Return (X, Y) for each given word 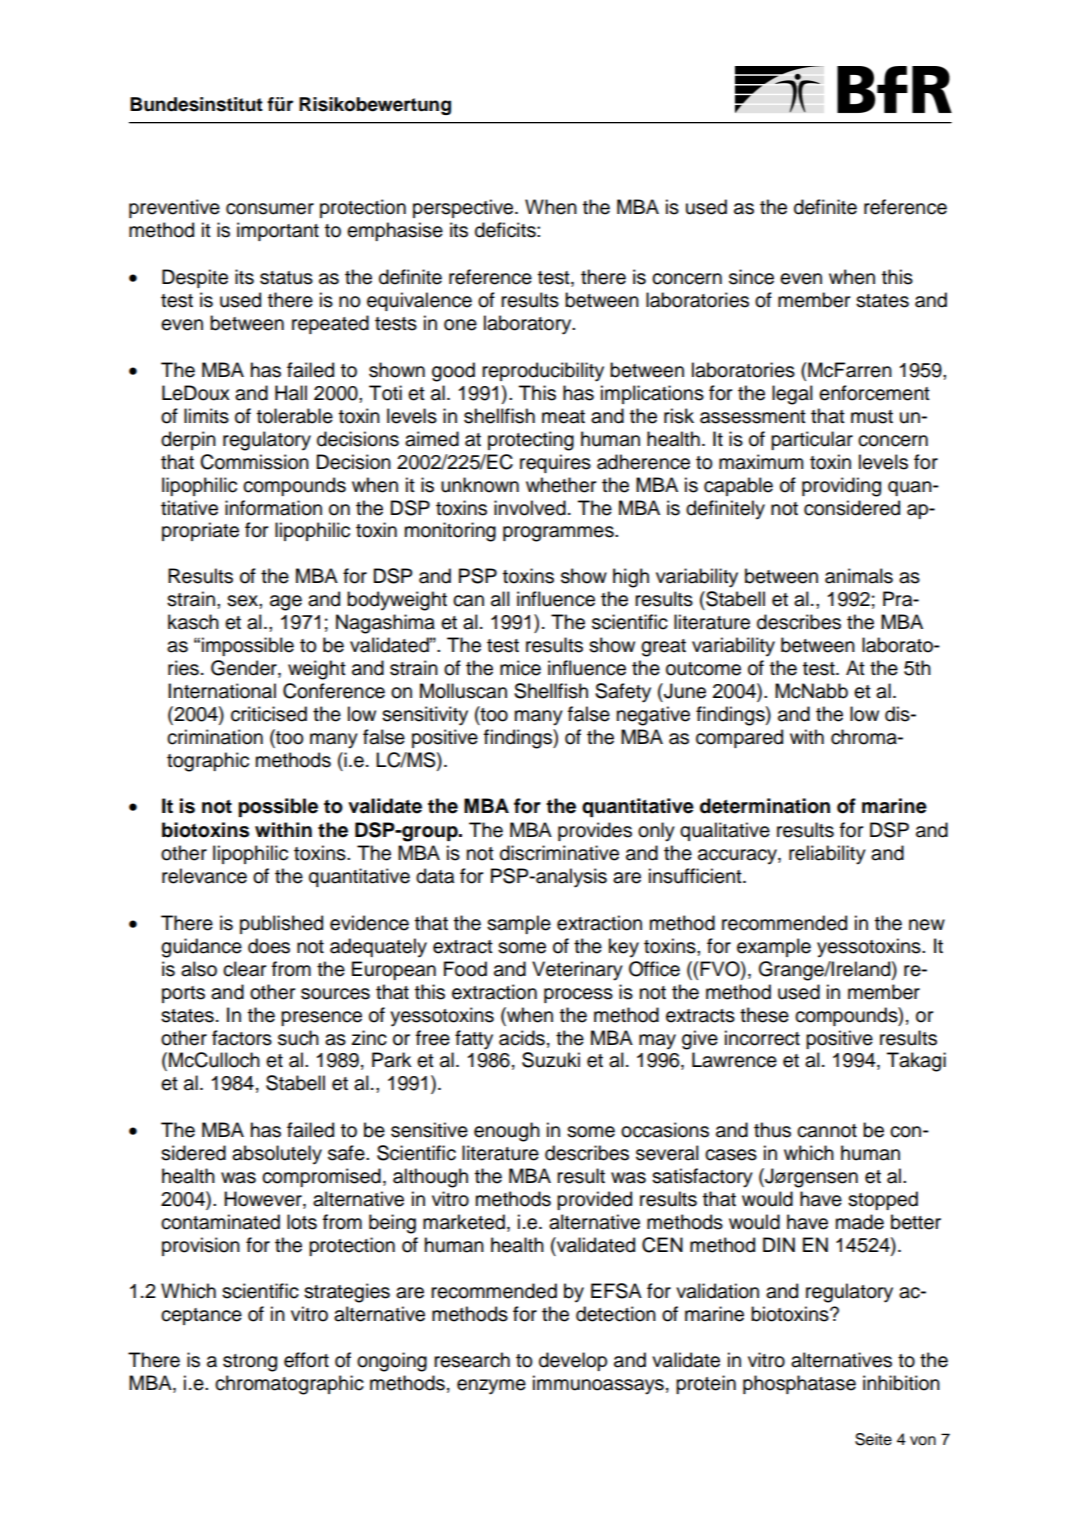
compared (739, 738)
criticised (269, 714)
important (278, 231)
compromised (321, 1177)
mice (520, 668)
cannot (827, 1131)
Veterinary (577, 971)
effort (306, 1360)
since (751, 277)
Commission (254, 462)
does (269, 946)
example (774, 947)
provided (594, 1200)
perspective (464, 208)
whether (561, 485)
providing (841, 487)
